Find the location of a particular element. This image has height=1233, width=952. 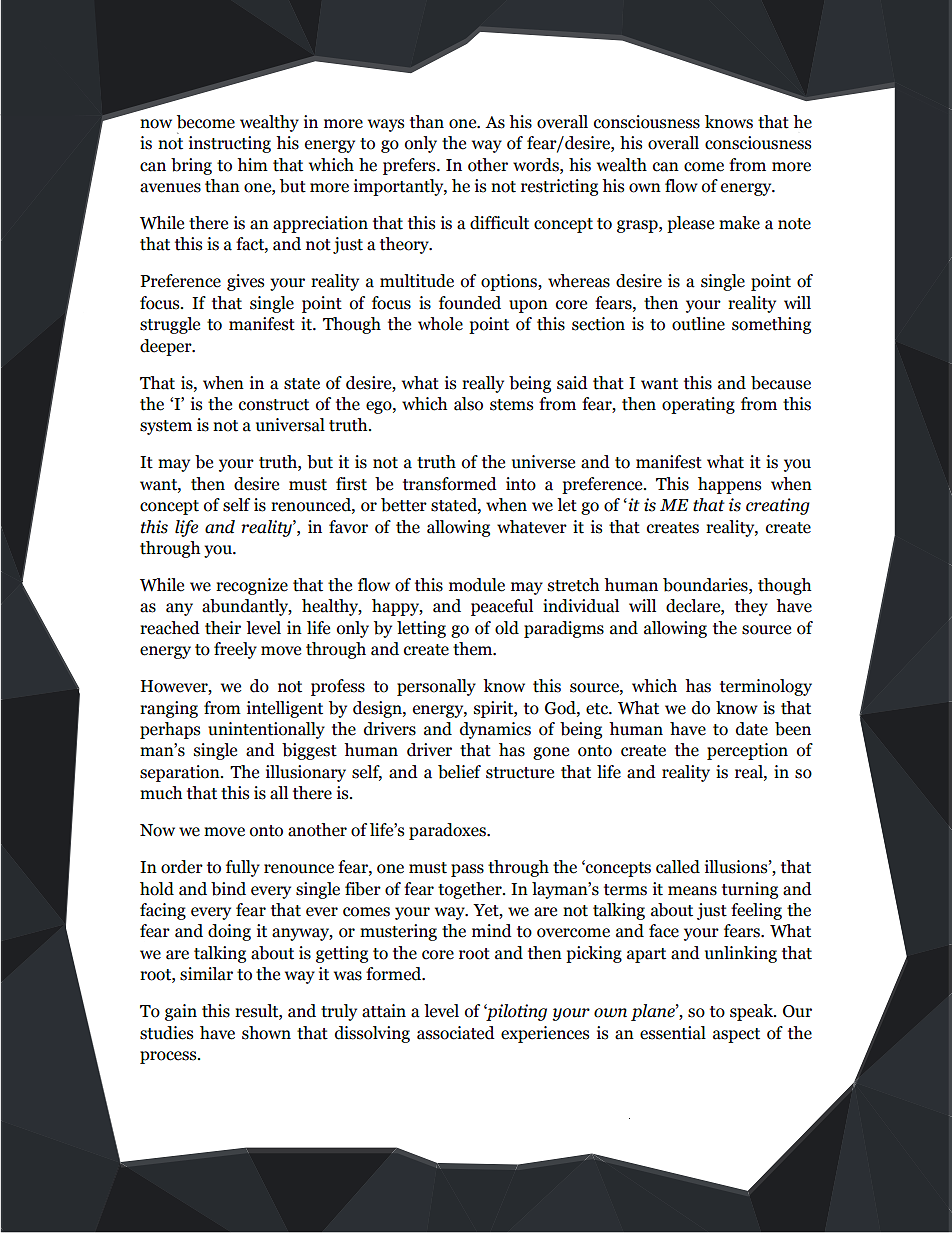

words is located at coordinates (537, 165).
